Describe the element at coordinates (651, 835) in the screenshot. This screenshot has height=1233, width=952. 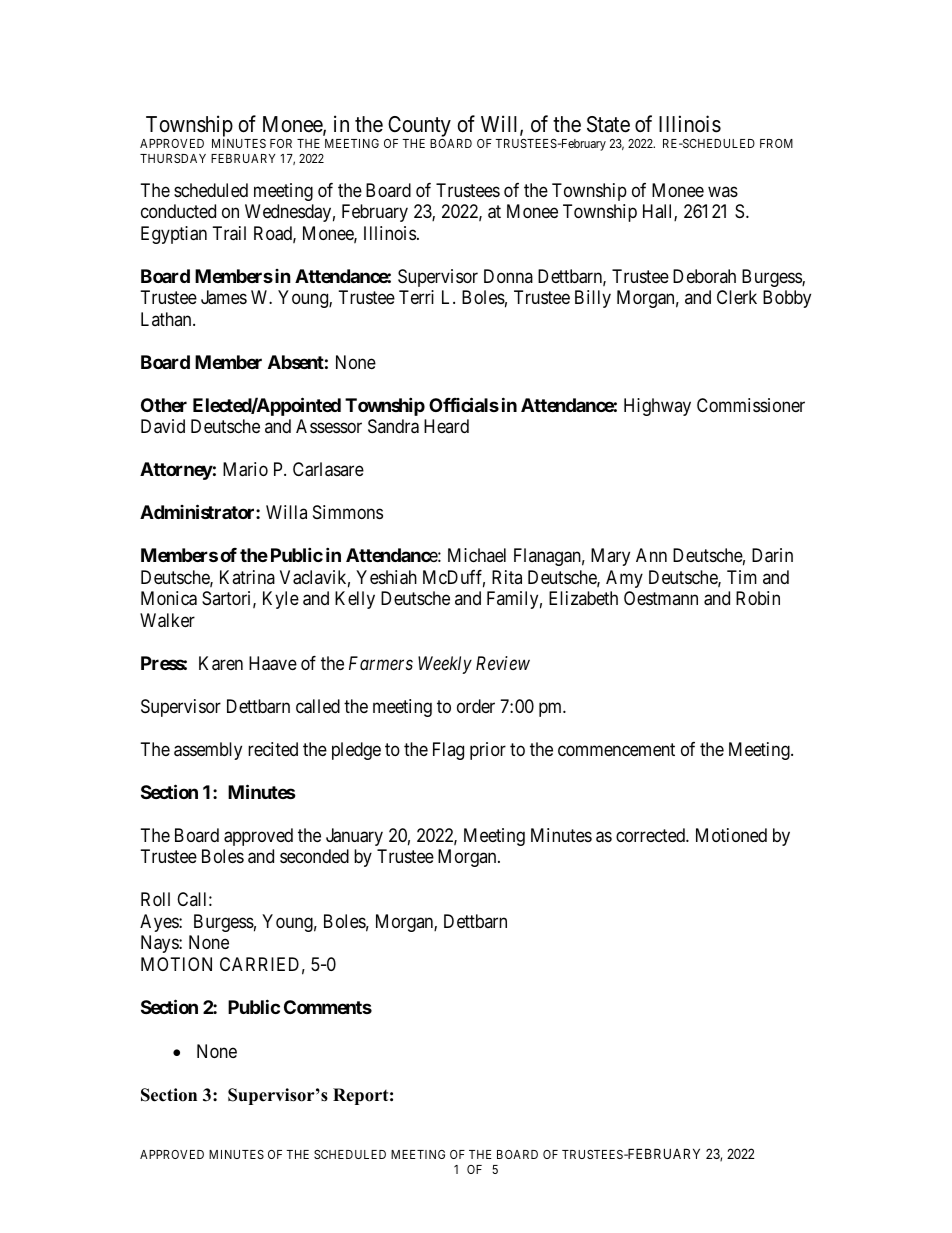
I see `corrected` at that location.
